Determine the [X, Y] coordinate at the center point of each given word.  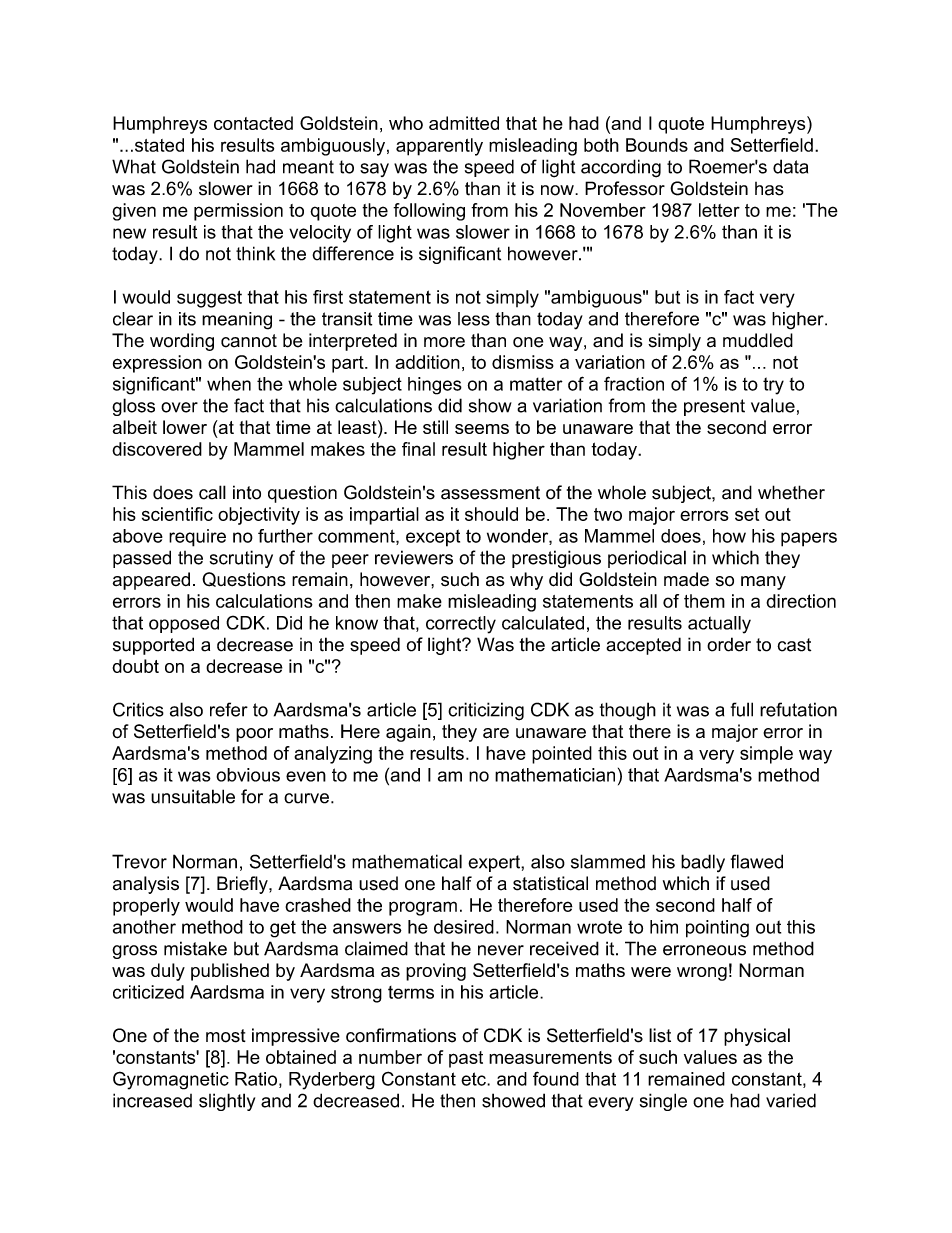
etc [474, 1079]
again [408, 733]
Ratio [256, 1079]
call [212, 492]
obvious [248, 775]
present [714, 407]
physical [757, 1037]
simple [766, 755]
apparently [439, 147]
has [769, 189]
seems [482, 429]
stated [158, 145]
